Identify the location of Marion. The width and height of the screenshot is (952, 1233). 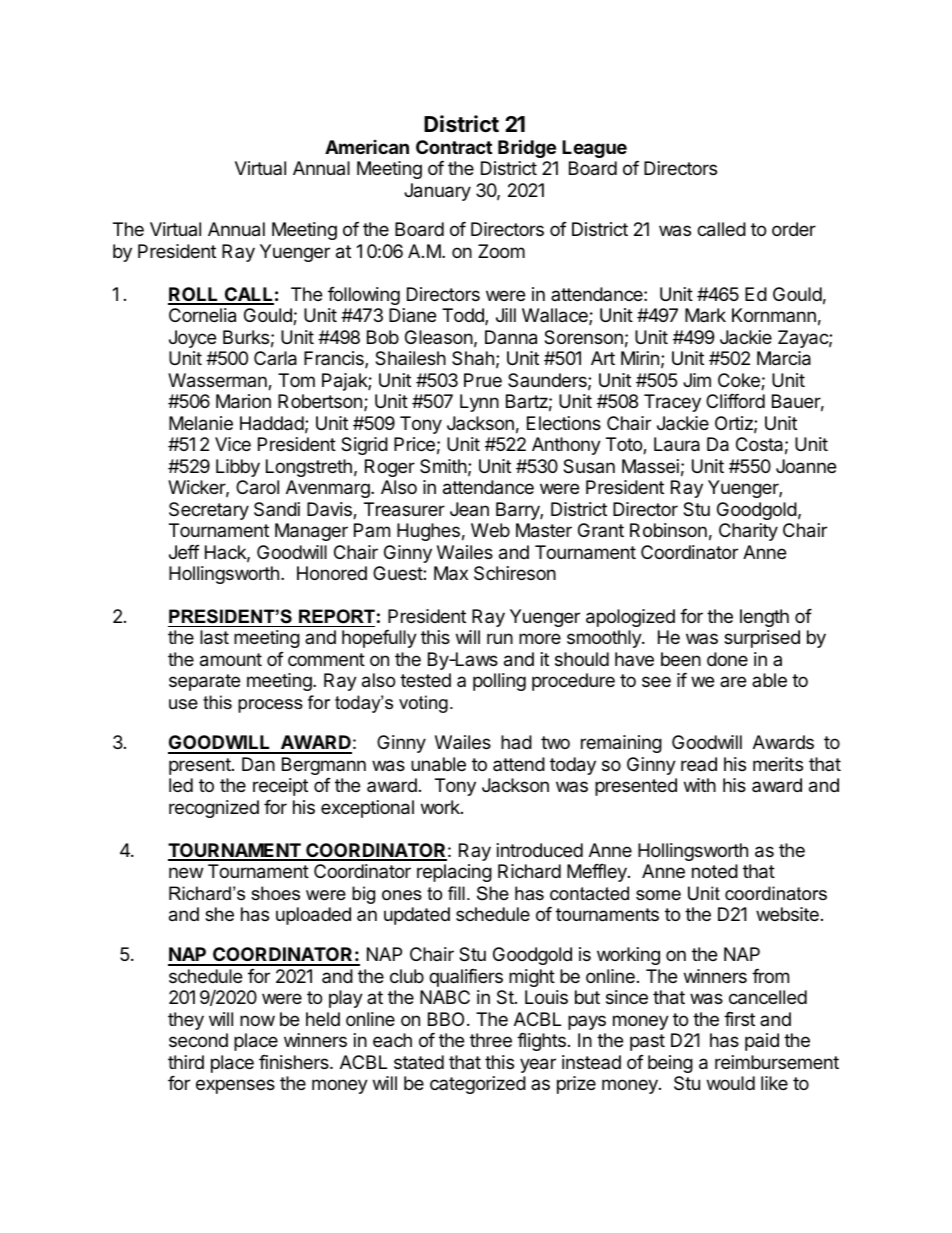
(243, 401).
